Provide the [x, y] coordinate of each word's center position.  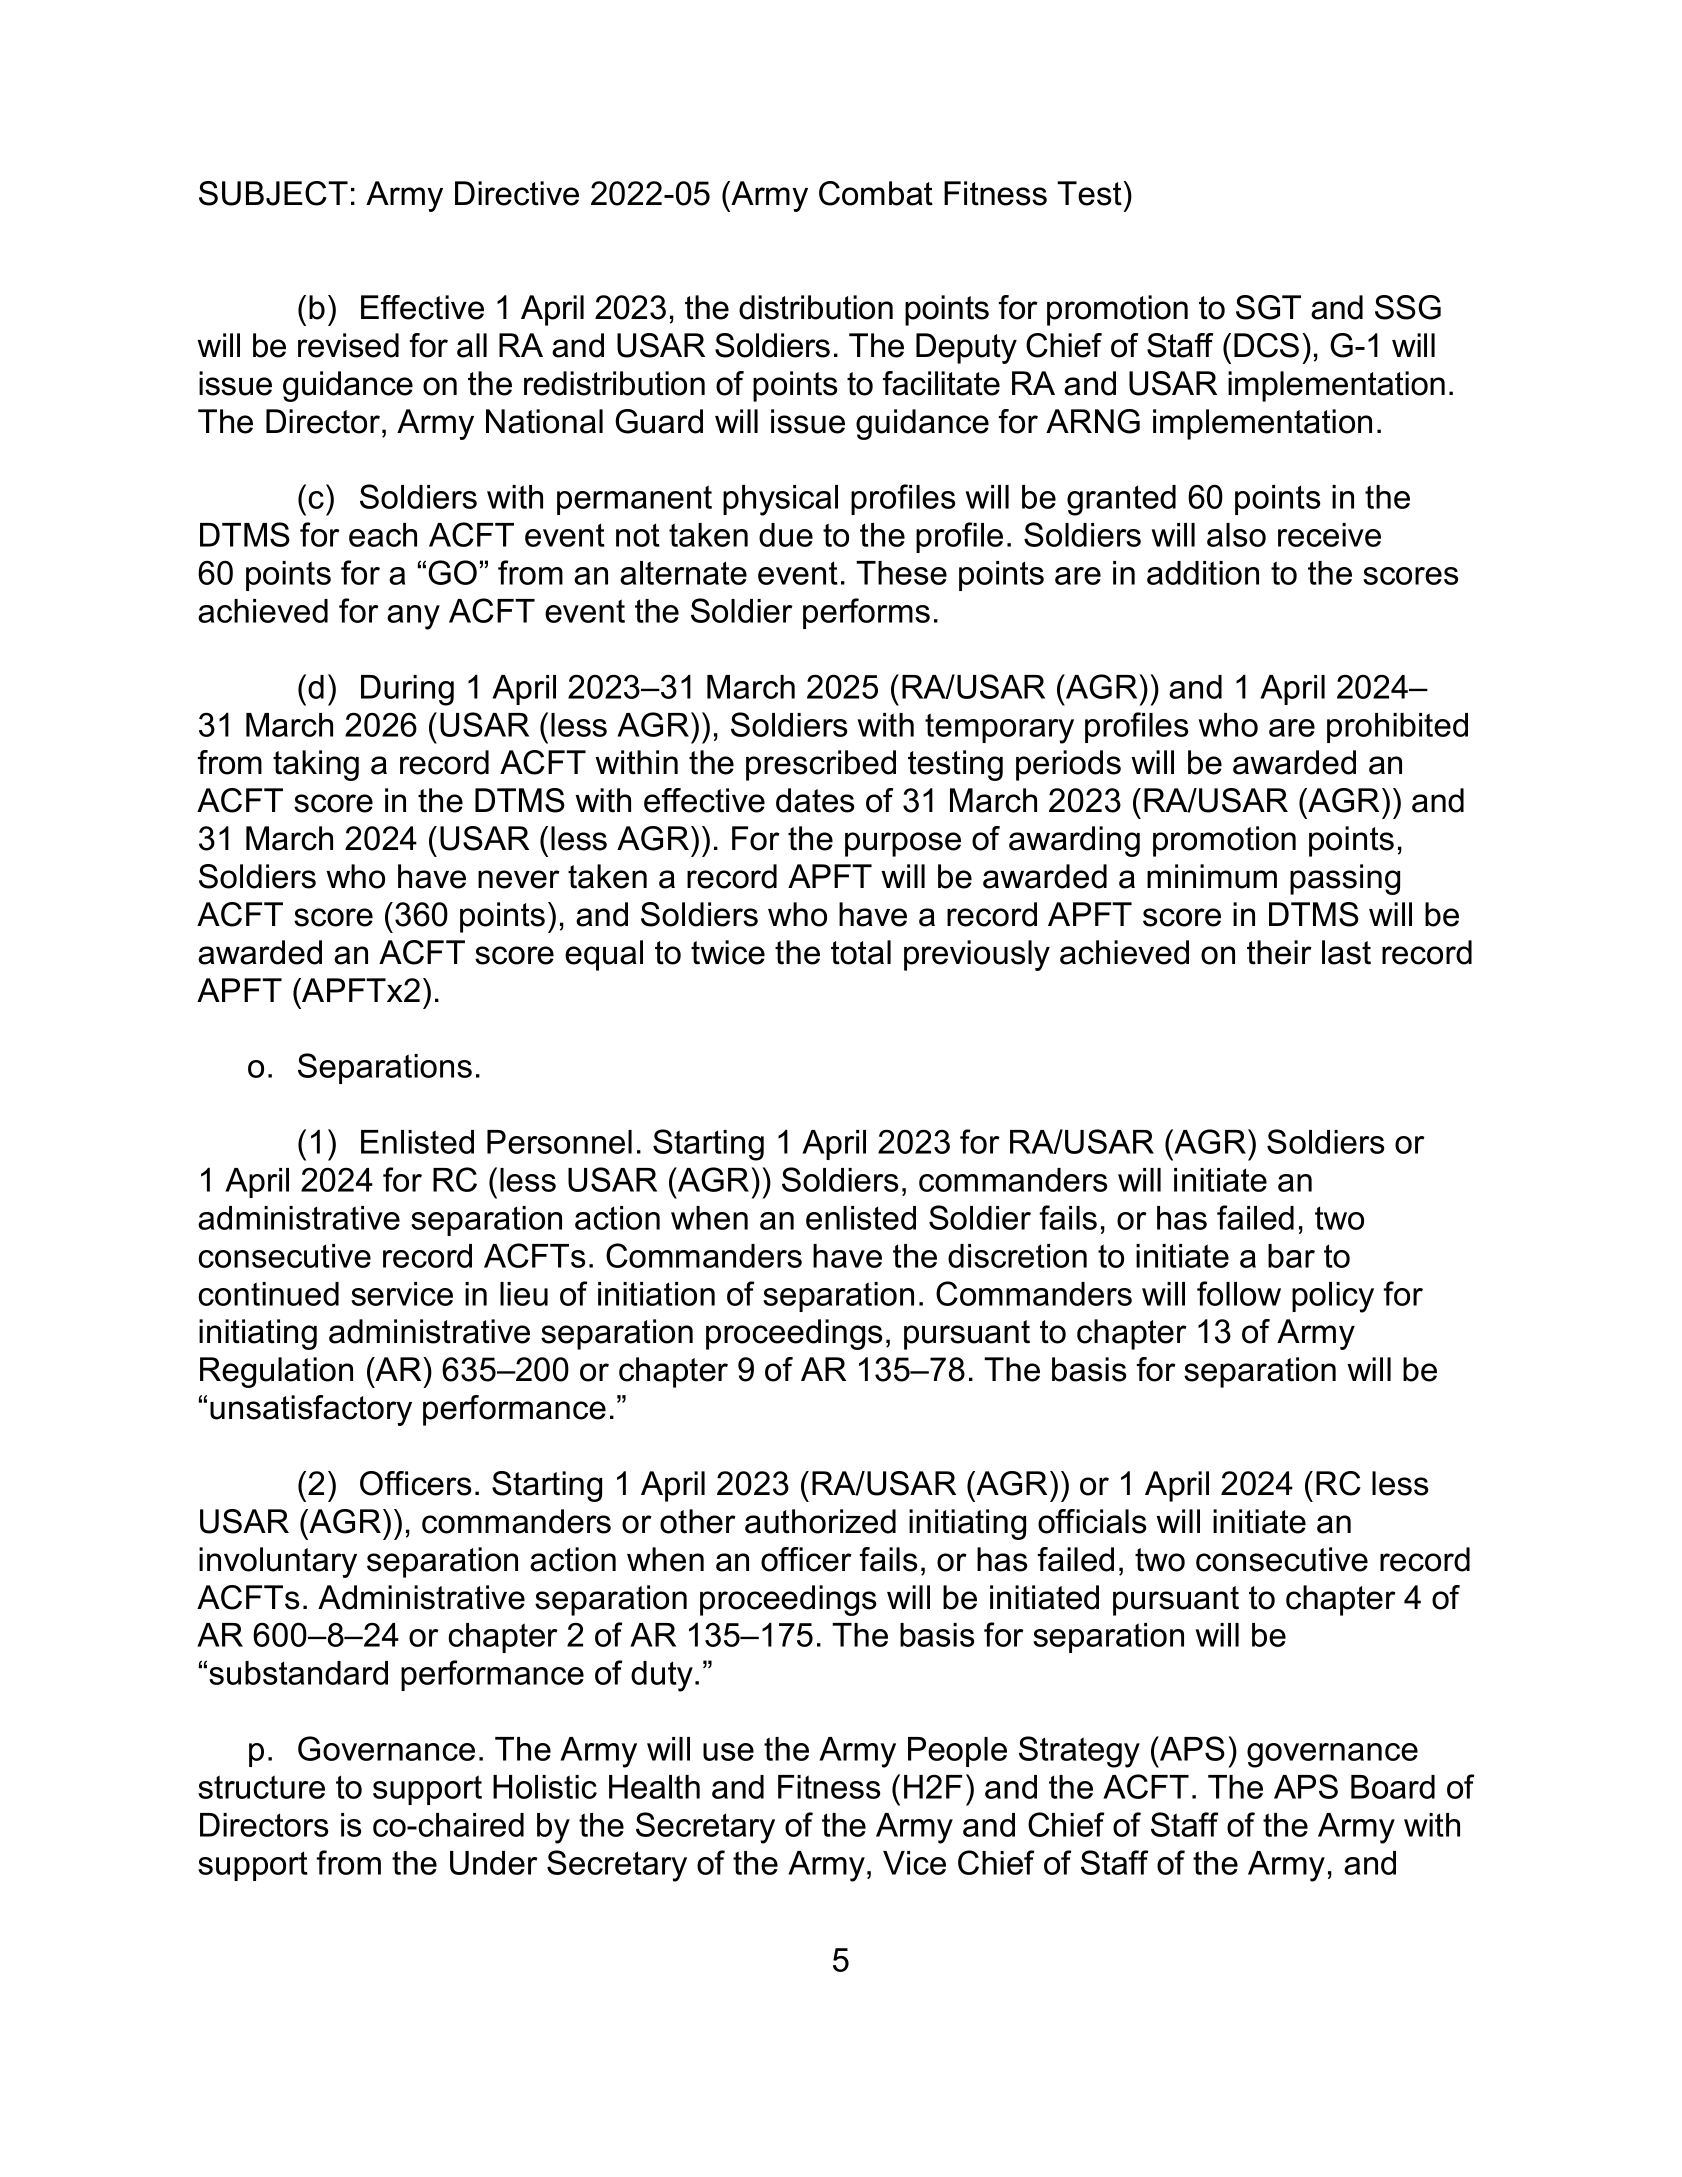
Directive [517, 193]
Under [494, 1863]
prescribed [821, 765]
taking [316, 765]
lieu [524, 1294]
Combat [876, 193]
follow [1239, 1293]
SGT [1268, 307]
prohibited [1397, 728]
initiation [656, 1294]
